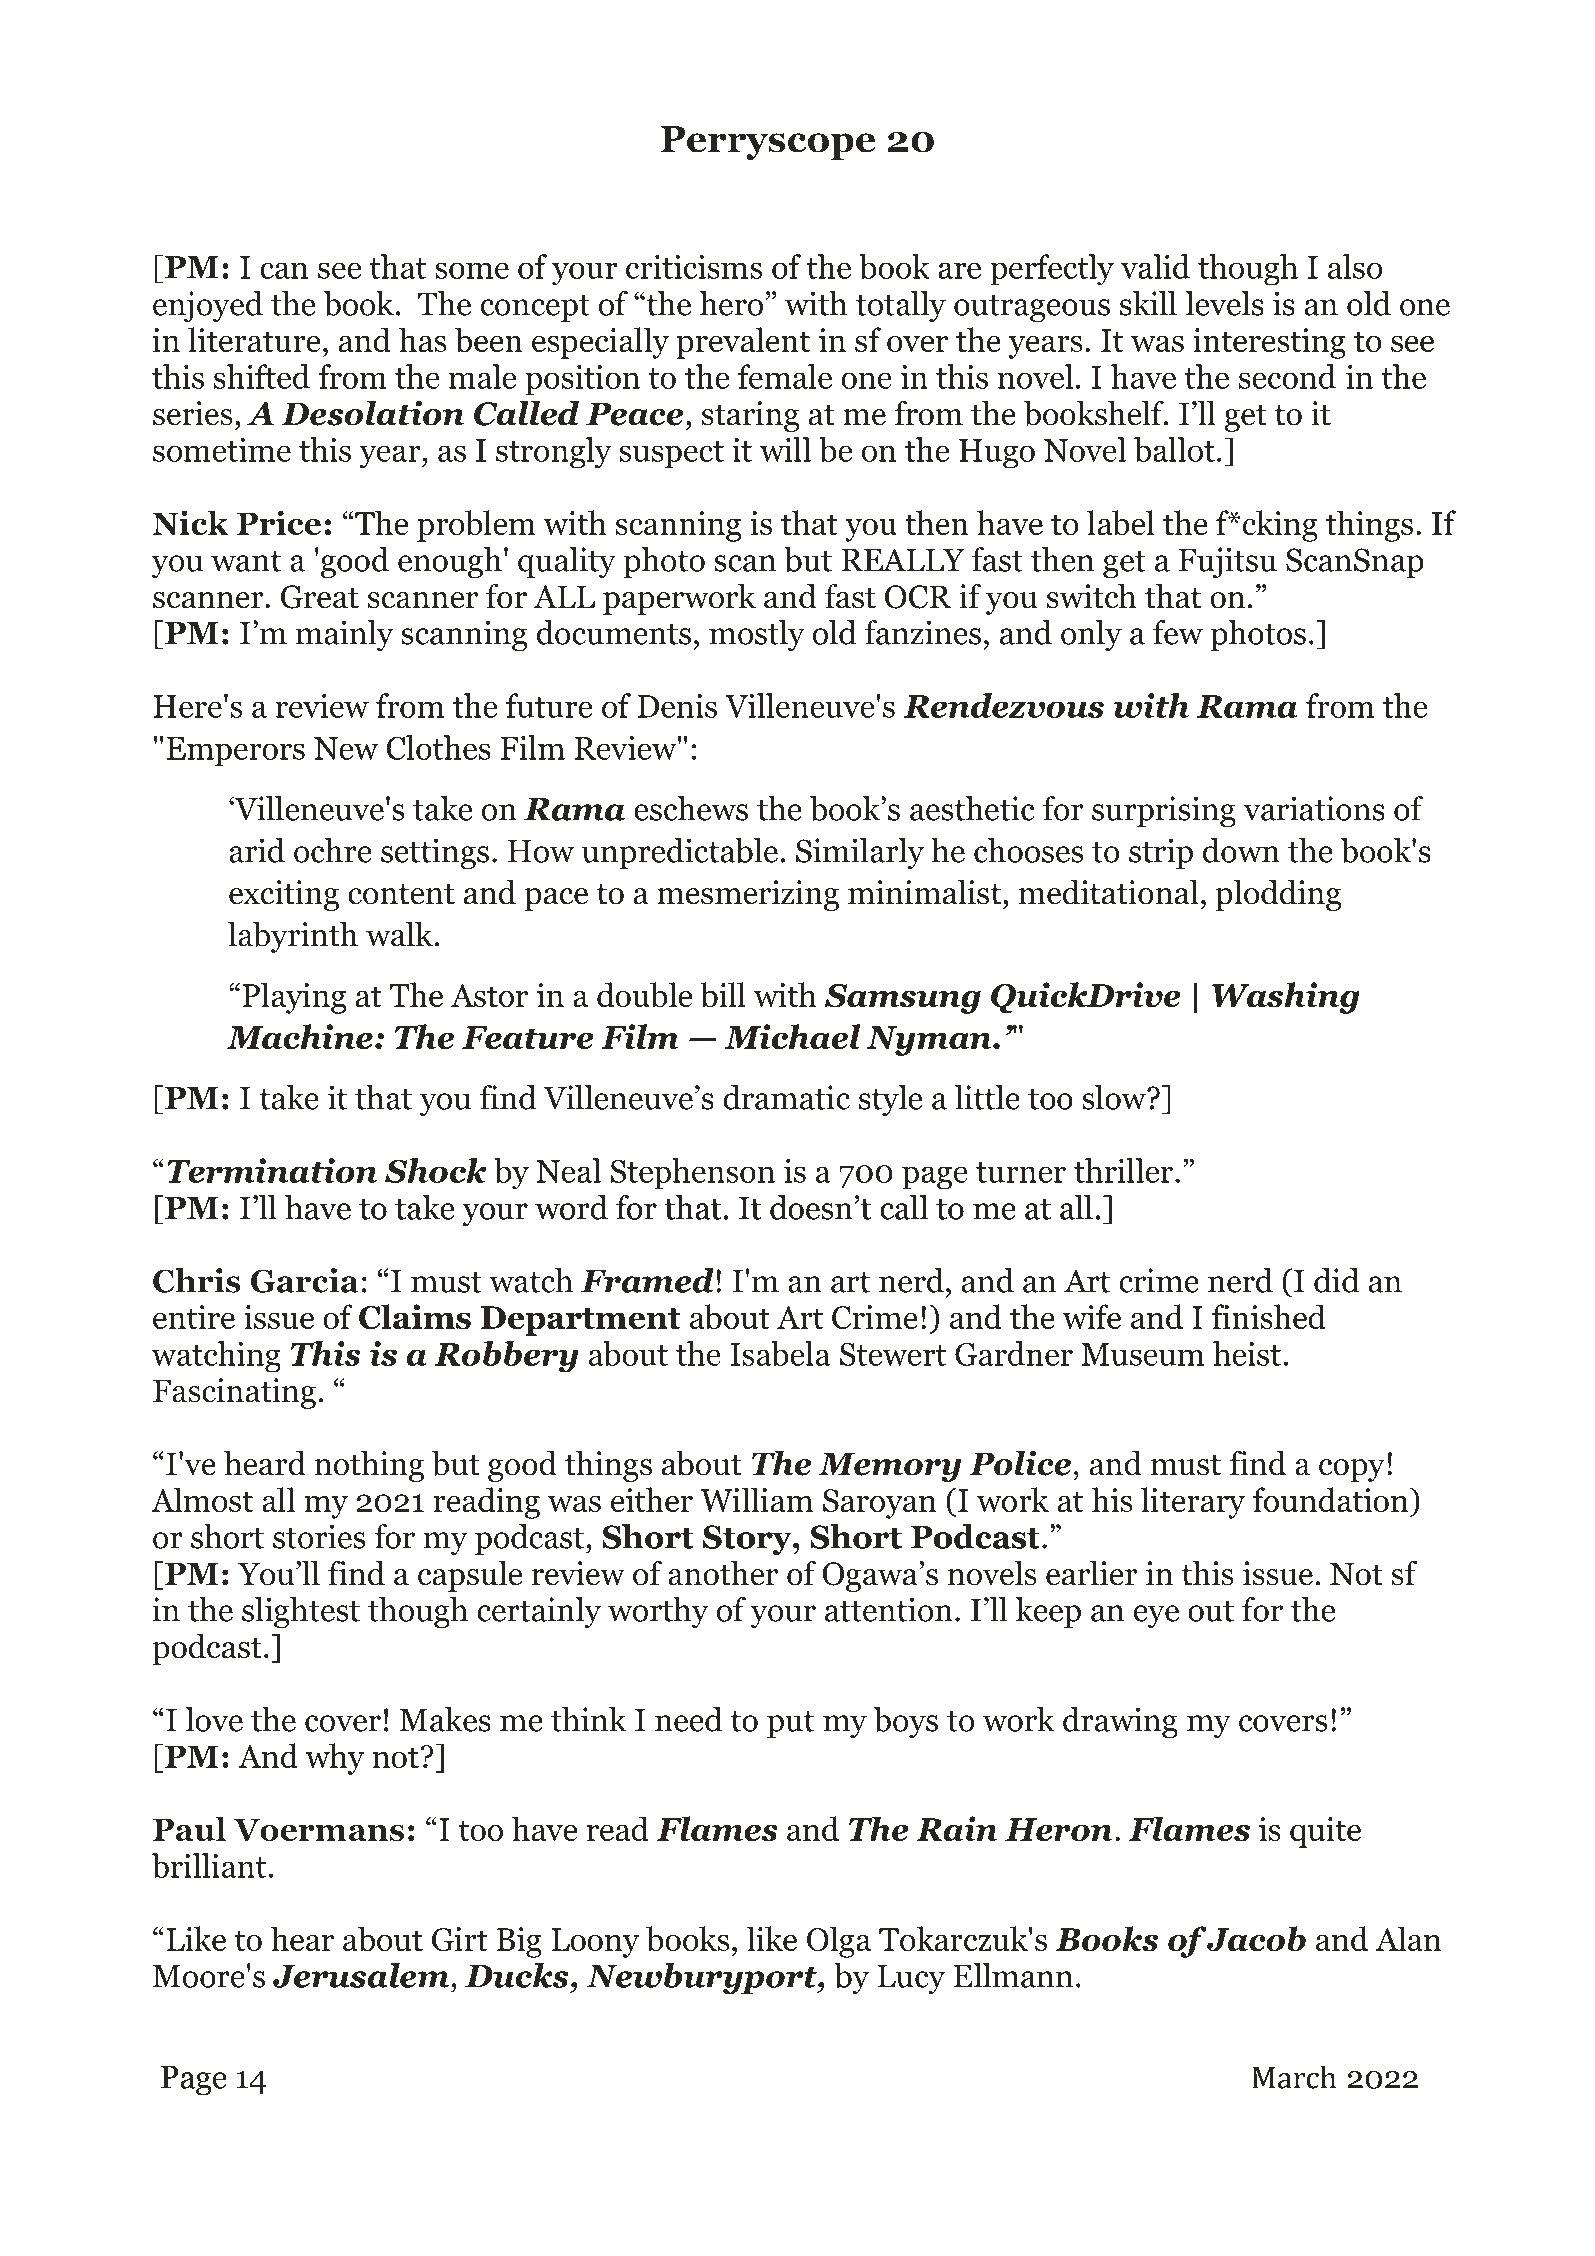 This page has height=2256, width=1595. What do you see at coordinates (790, 1725) in the page?
I see `put` at bounding box center [790, 1725].
